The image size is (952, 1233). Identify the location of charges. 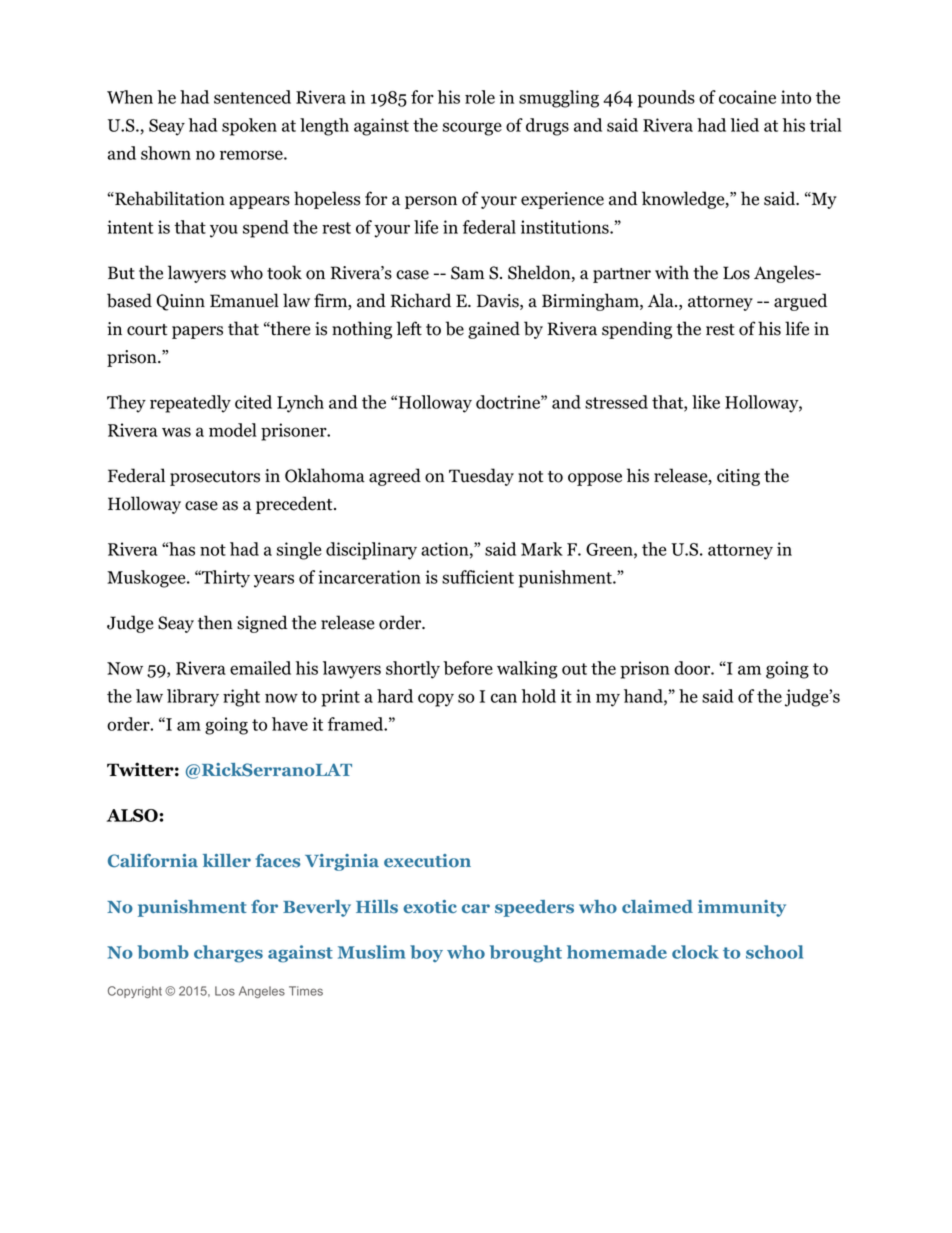
(228, 954).
